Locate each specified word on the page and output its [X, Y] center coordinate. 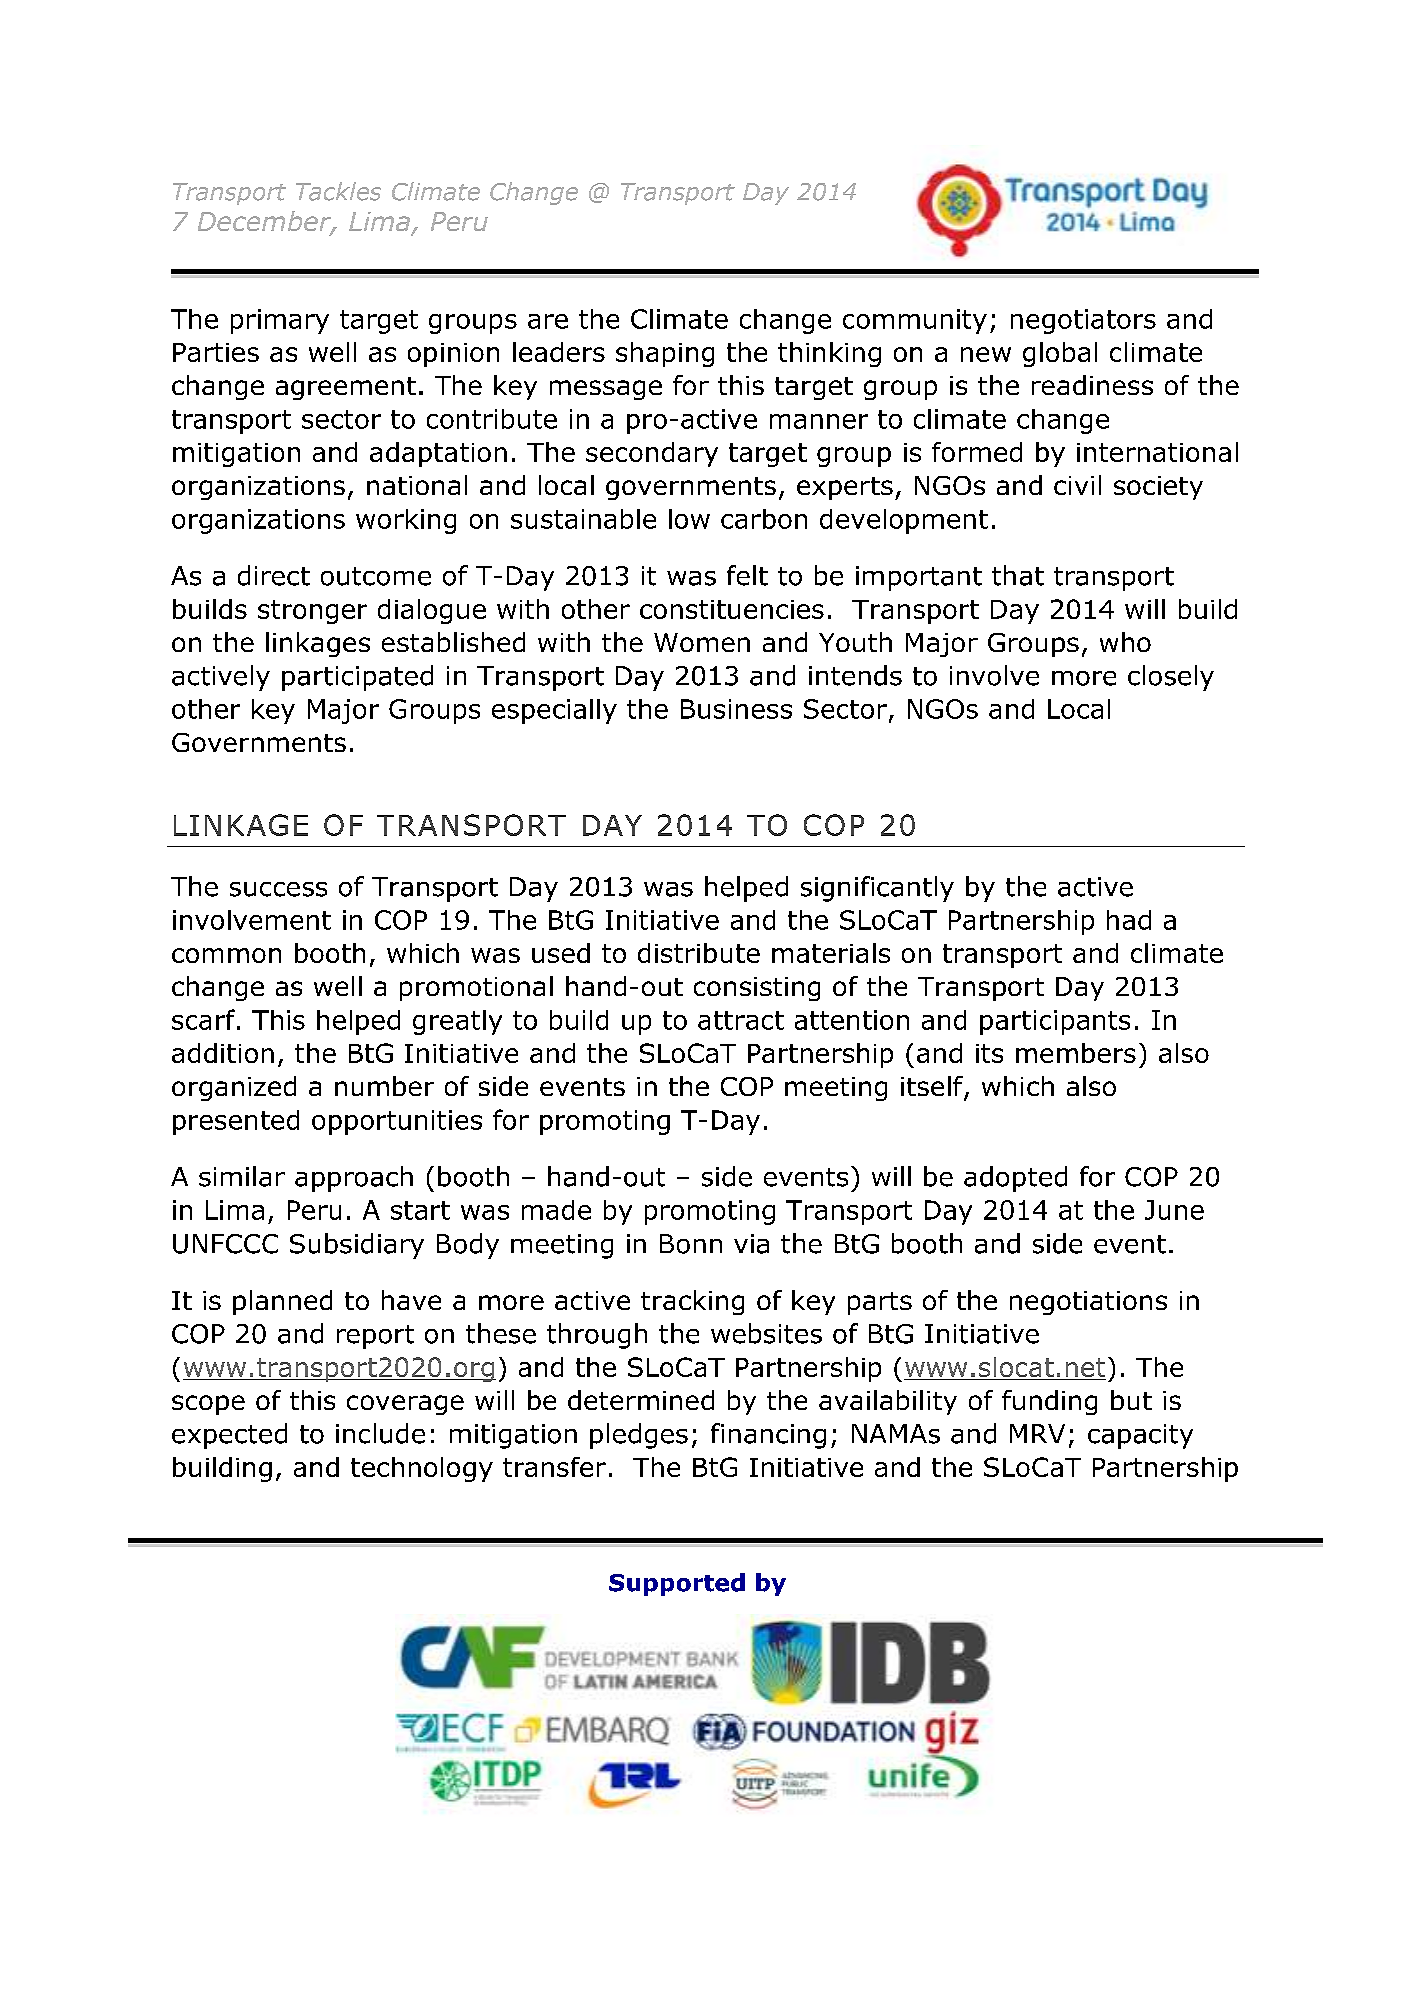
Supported [677, 1584]
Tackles [338, 191]
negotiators [1083, 321]
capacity [1140, 1436]
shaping [665, 354]
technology [422, 1469]
